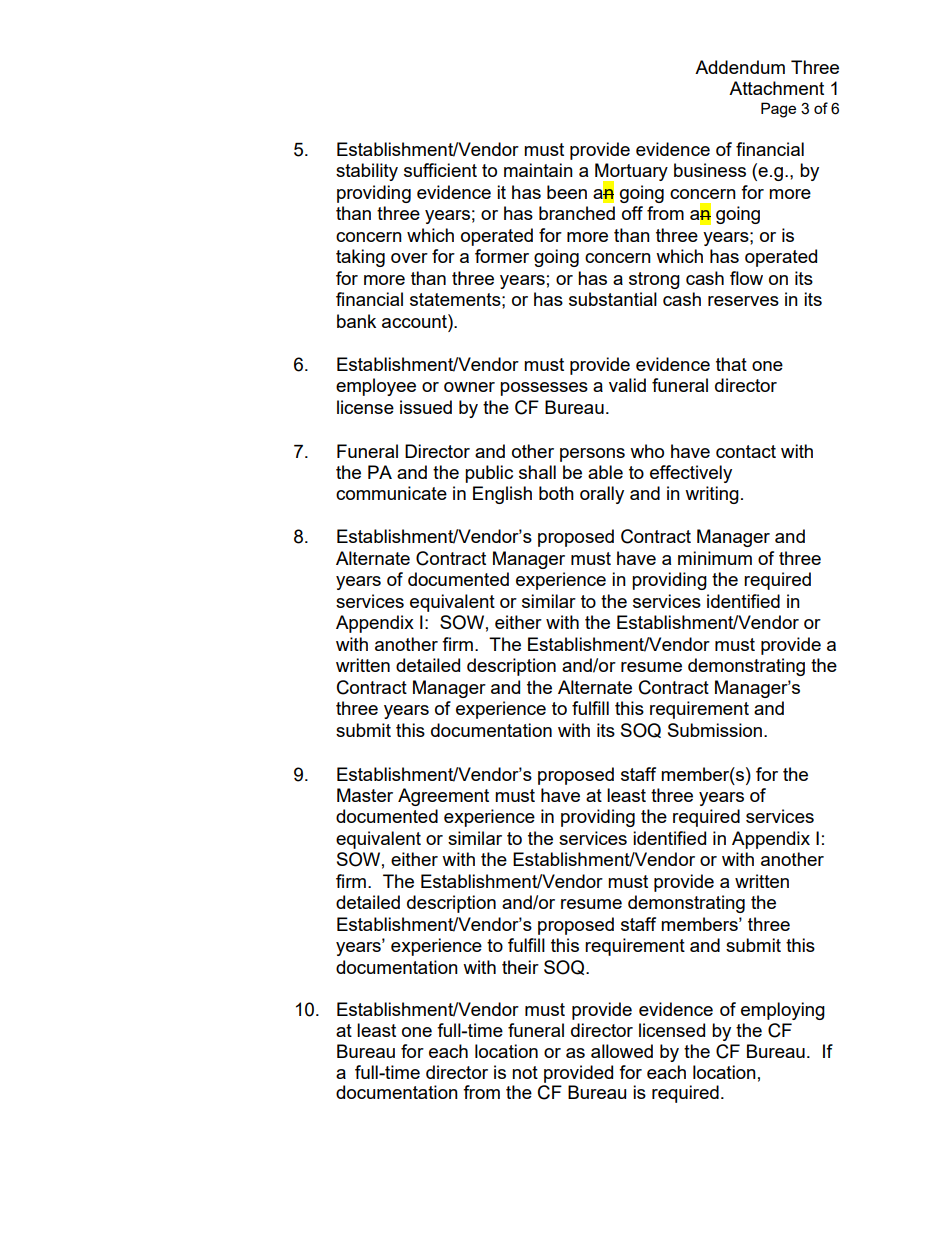 This screenshot has width=952, height=1233. What do you see at coordinates (783, 1011) in the screenshot?
I see `employing` at bounding box center [783, 1011].
